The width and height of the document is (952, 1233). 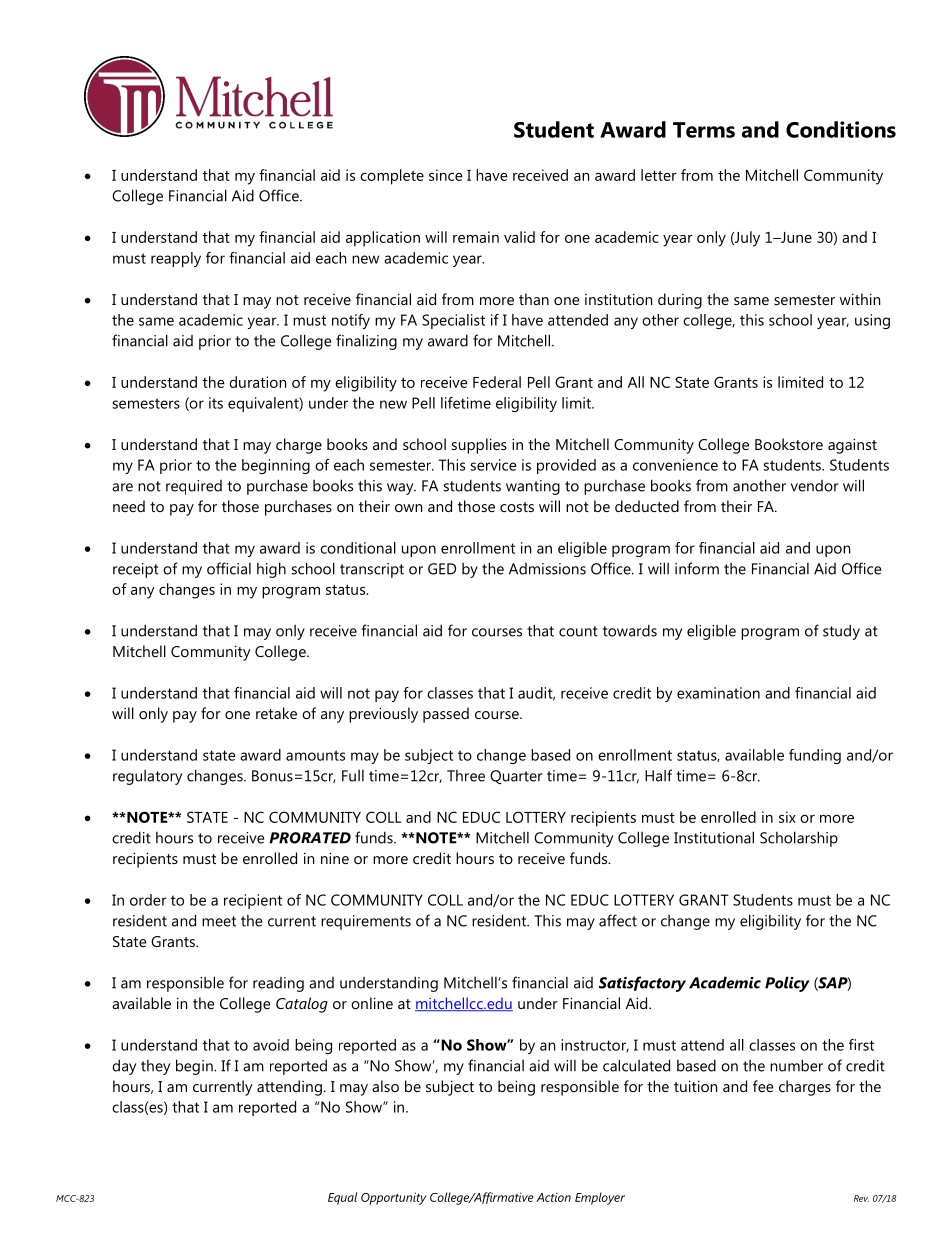 I want to click on reapply, so click(x=176, y=259).
